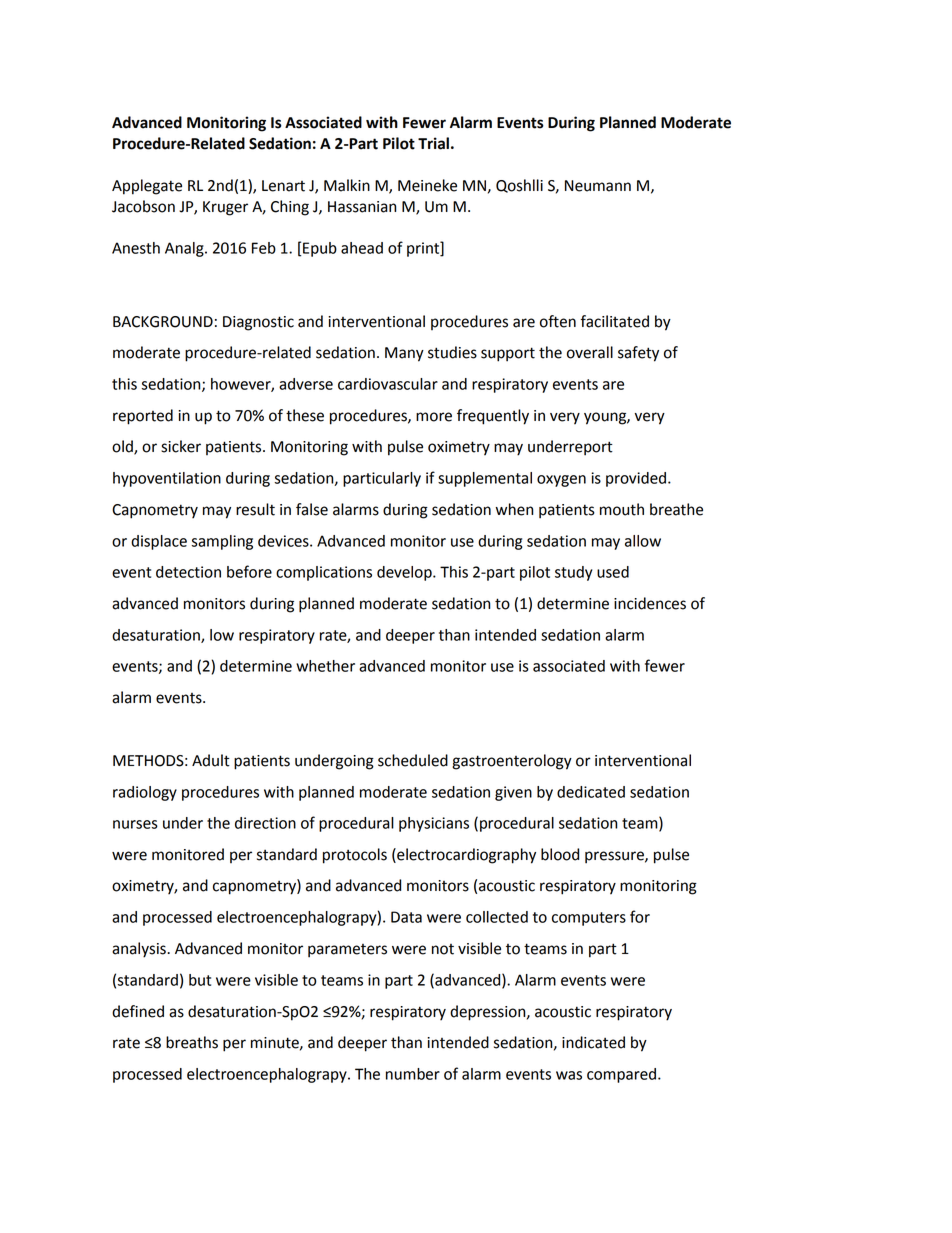 The height and width of the document is (1233, 952). What do you see at coordinates (427, 185) in the document?
I see `Meineke` at bounding box center [427, 185].
